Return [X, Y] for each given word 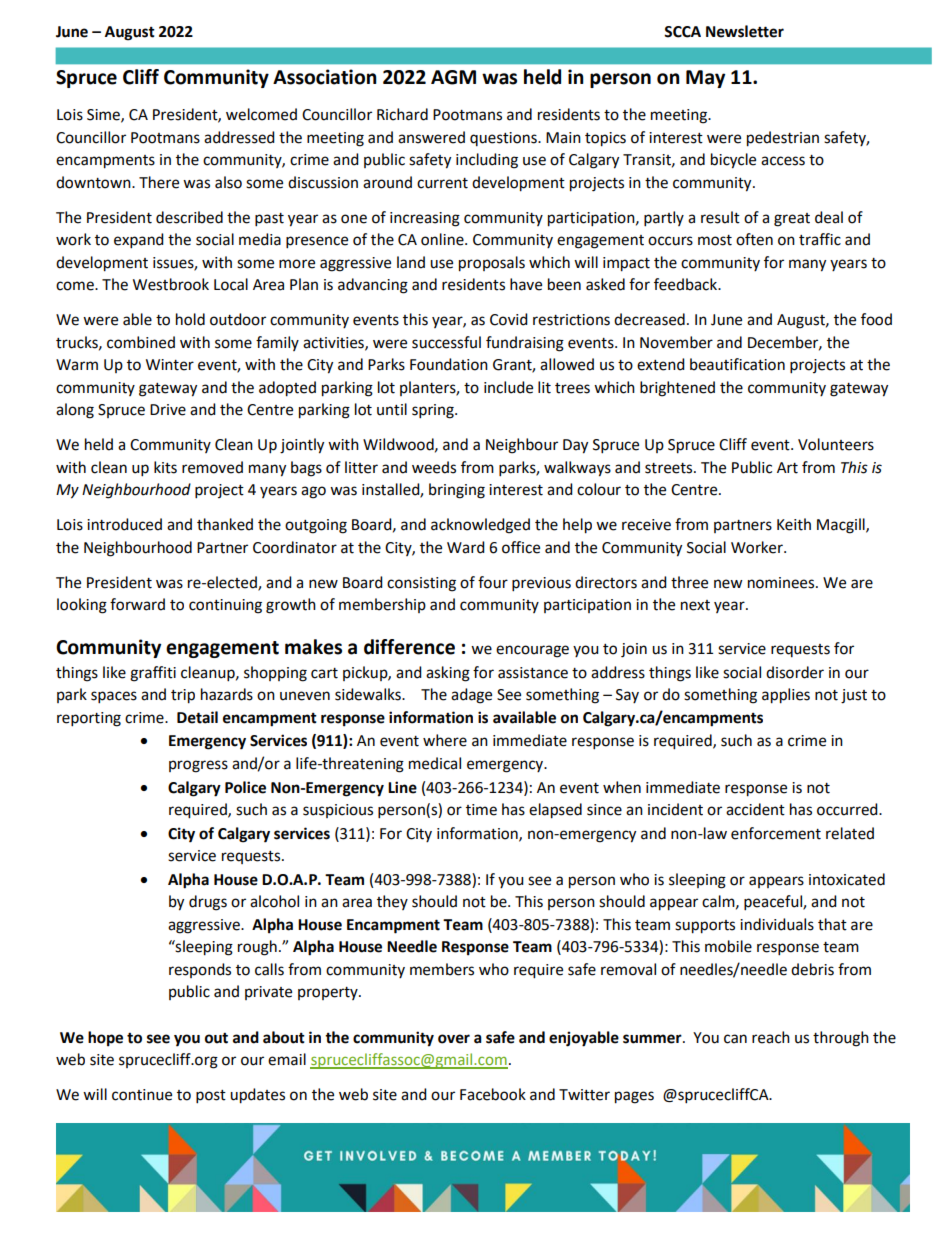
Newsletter [745, 31]
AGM [453, 77]
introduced [124, 524]
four [493, 582]
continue [142, 1095]
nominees [782, 583]
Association [325, 77]
